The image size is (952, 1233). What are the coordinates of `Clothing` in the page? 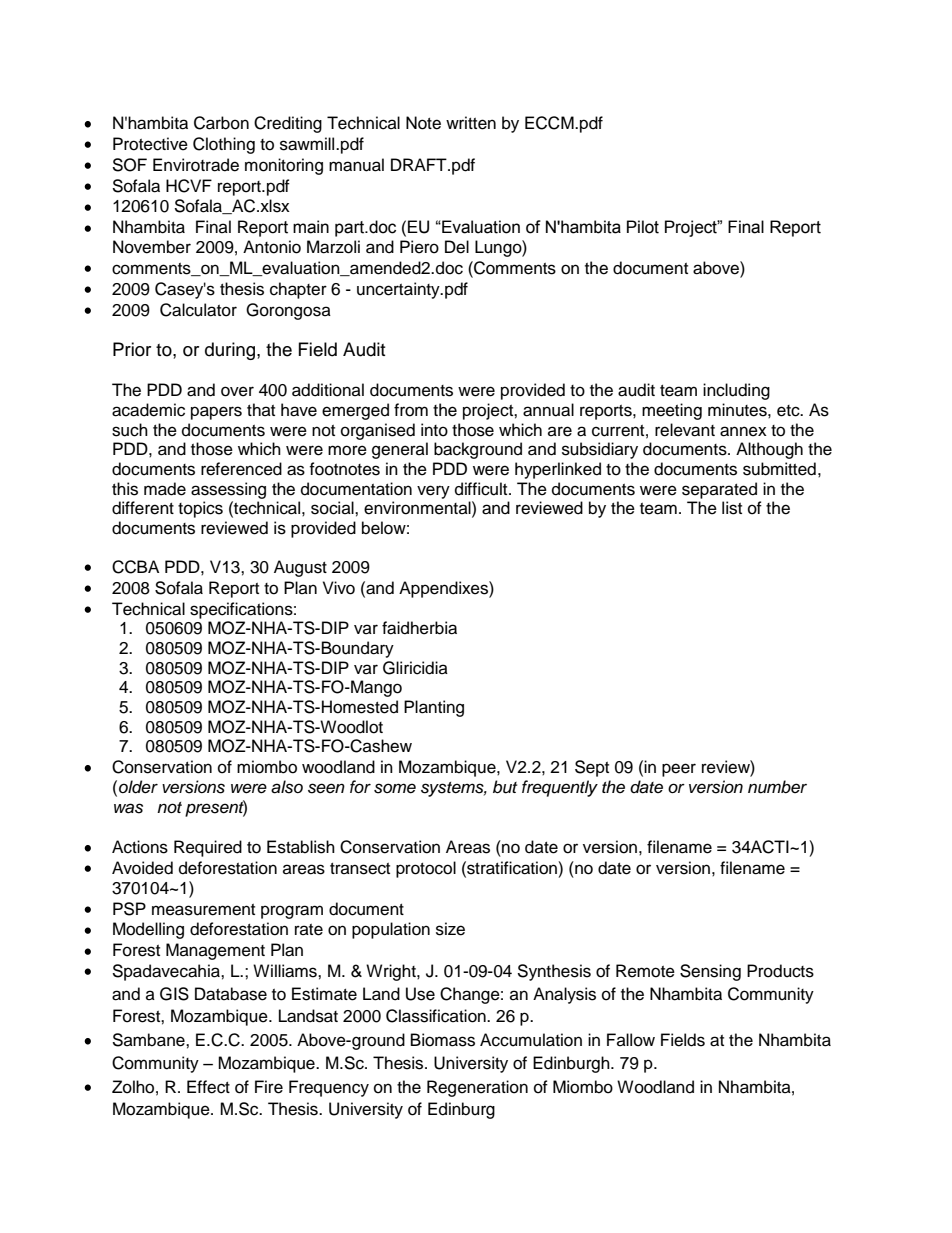 It's located at (224, 145).
